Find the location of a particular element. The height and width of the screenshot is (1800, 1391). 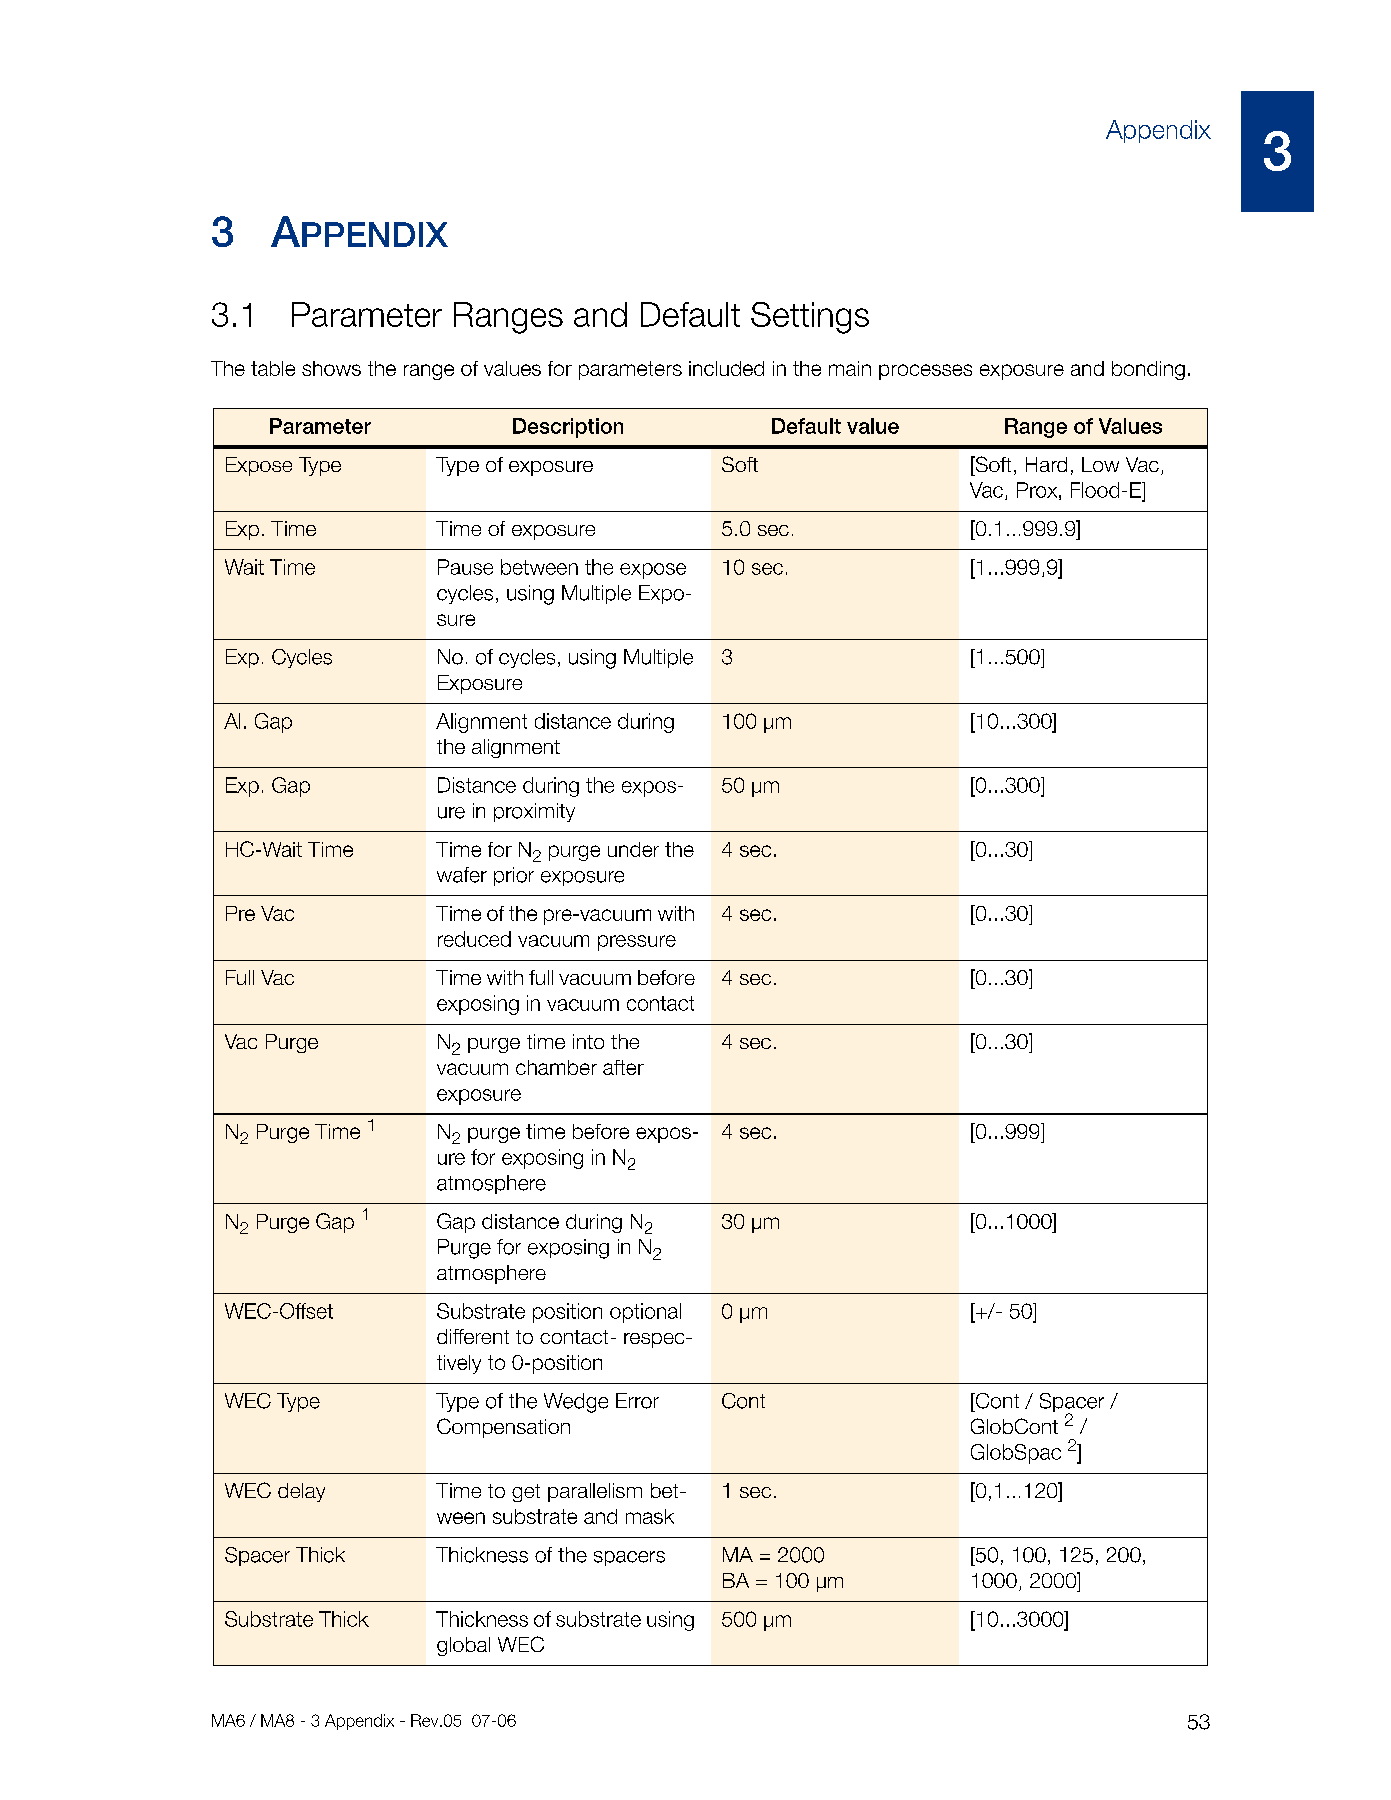

into is located at coordinates (588, 1041).
